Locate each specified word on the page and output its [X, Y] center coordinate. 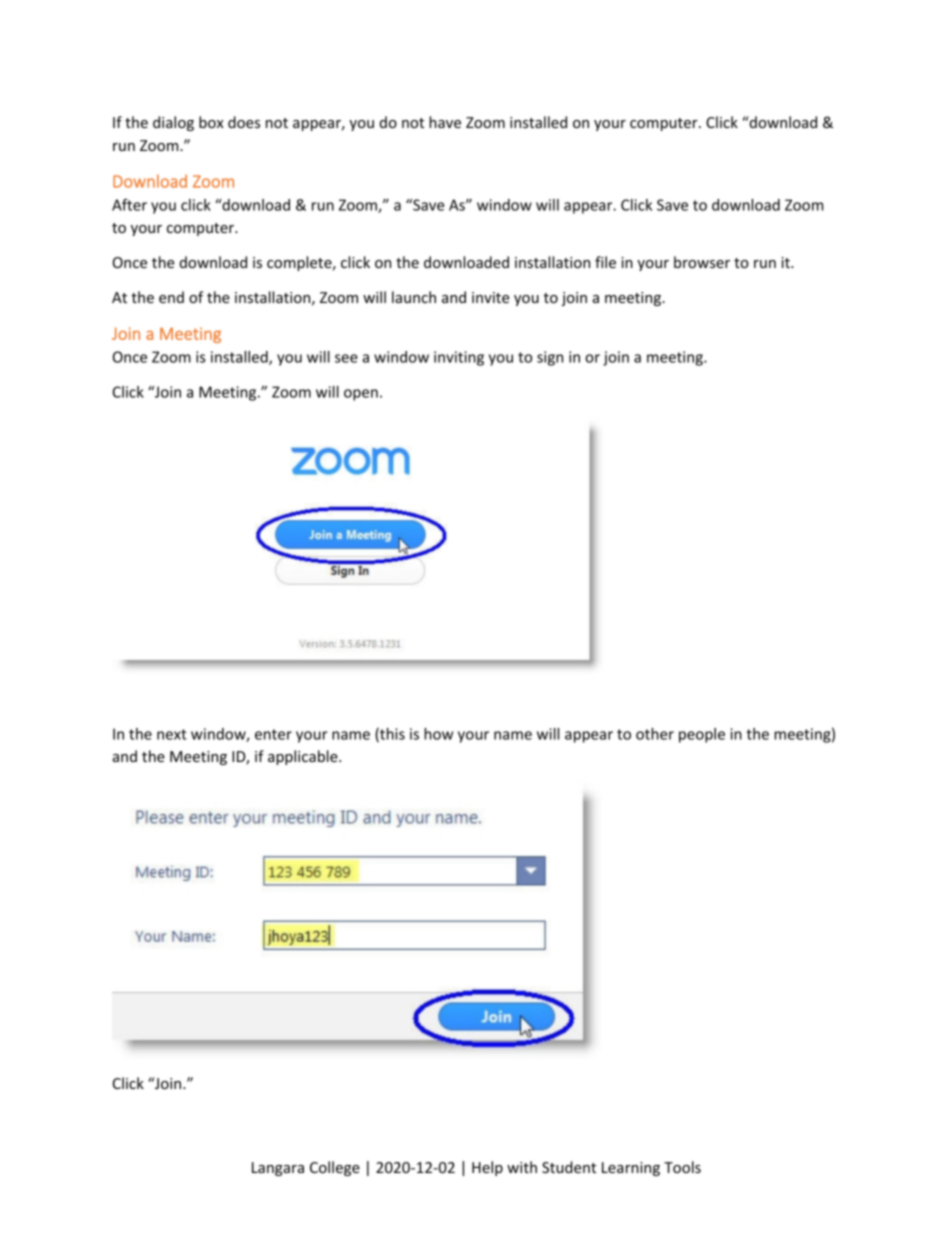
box [211, 122]
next [172, 734]
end [171, 297]
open [361, 395]
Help [487, 1168]
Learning [631, 1169]
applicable [304, 757]
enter [273, 734]
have [445, 122]
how [438, 734]
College [335, 1168]
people [702, 735]
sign [550, 358]
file [605, 262]
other [655, 734]
